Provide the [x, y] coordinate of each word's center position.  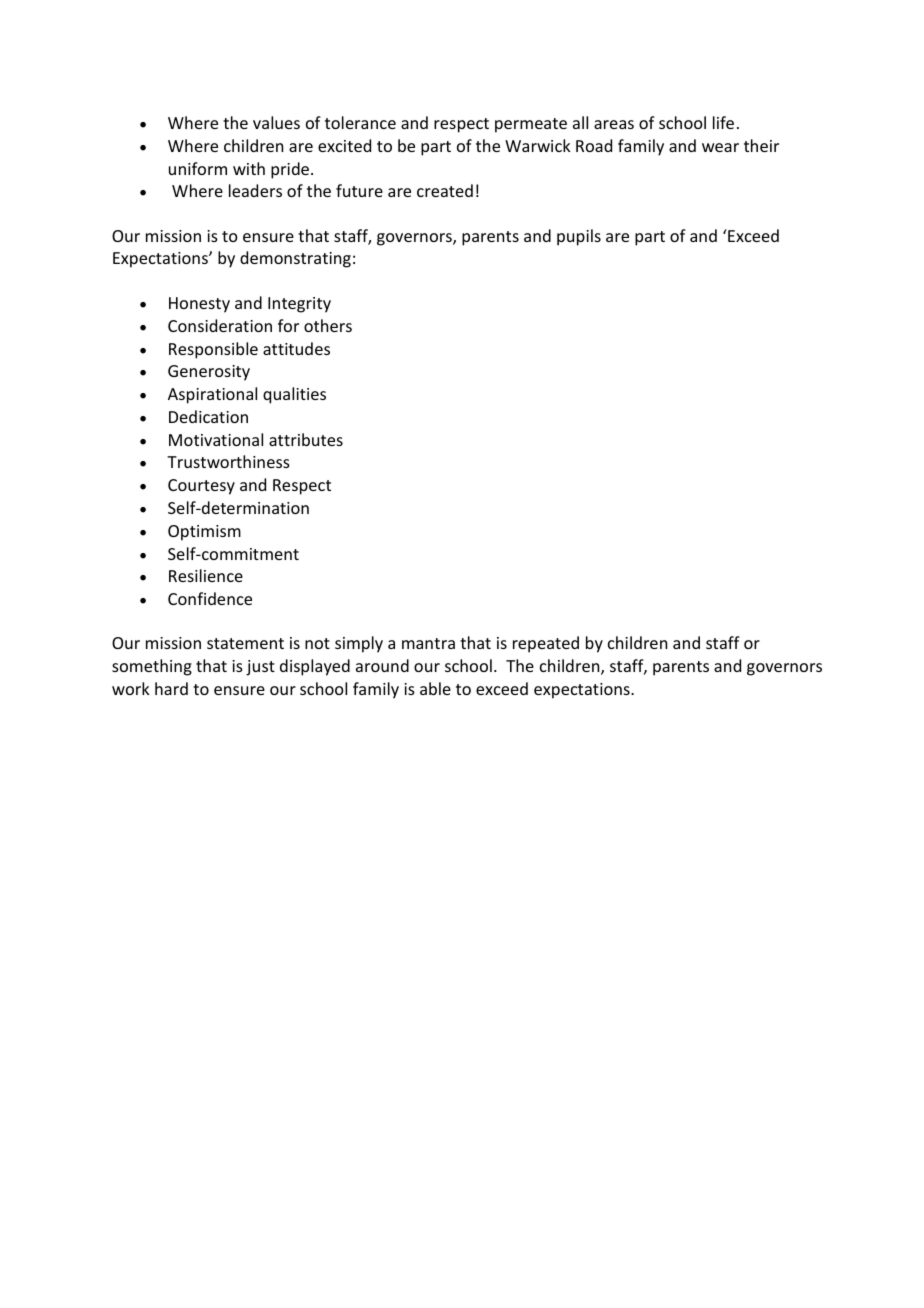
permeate [531, 125]
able [435, 688]
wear [720, 147]
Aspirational [212, 395]
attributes [306, 439]
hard [171, 688]
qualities [294, 395]
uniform [198, 168]
